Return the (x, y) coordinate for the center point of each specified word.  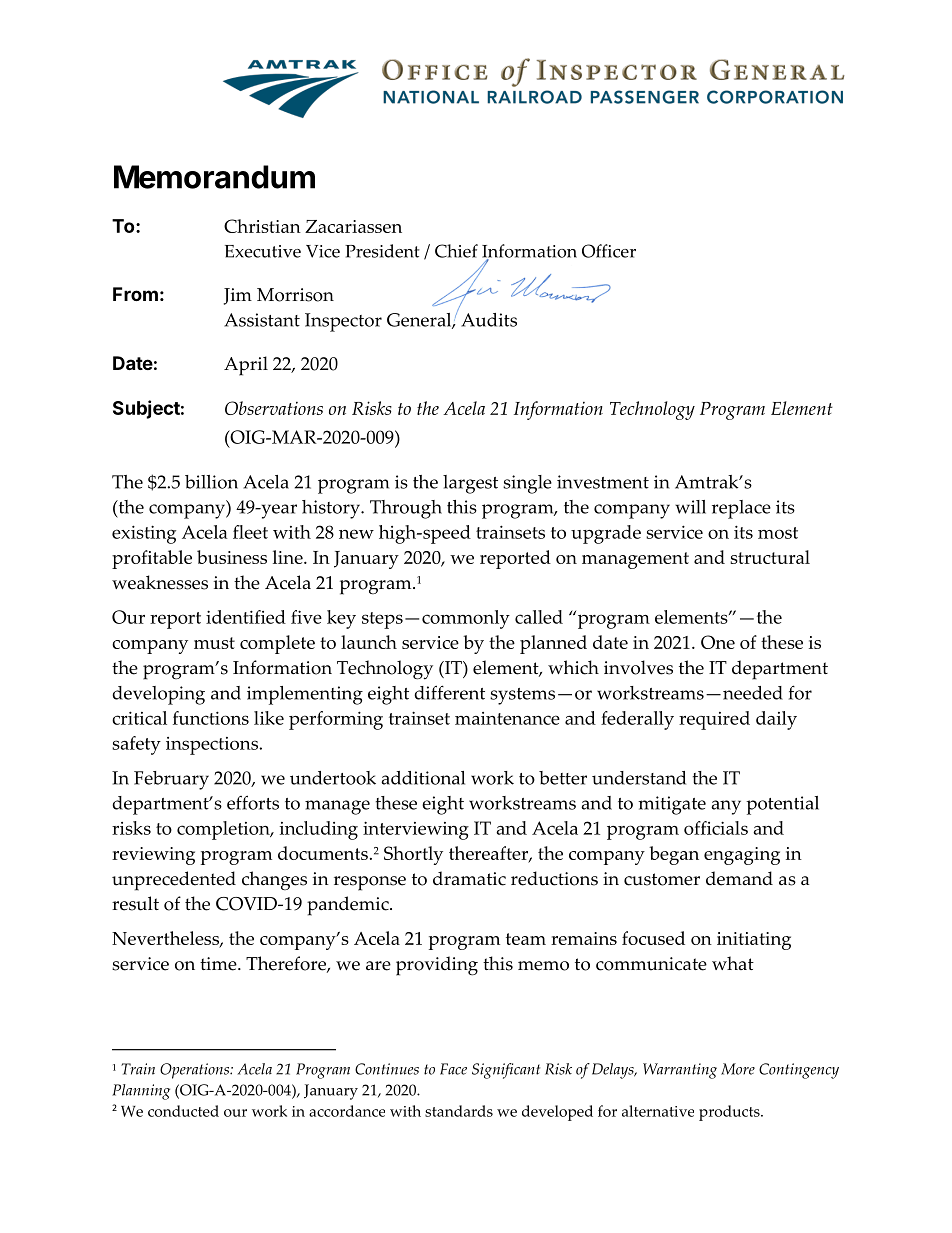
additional (423, 778)
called (539, 617)
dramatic (469, 878)
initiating (754, 941)
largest (470, 484)
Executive (263, 251)
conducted (183, 1111)
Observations (274, 408)
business (232, 557)
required (714, 720)
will (690, 507)
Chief (456, 251)
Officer (609, 251)
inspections (213, 746)
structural (770, 557)
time (219, 964)
